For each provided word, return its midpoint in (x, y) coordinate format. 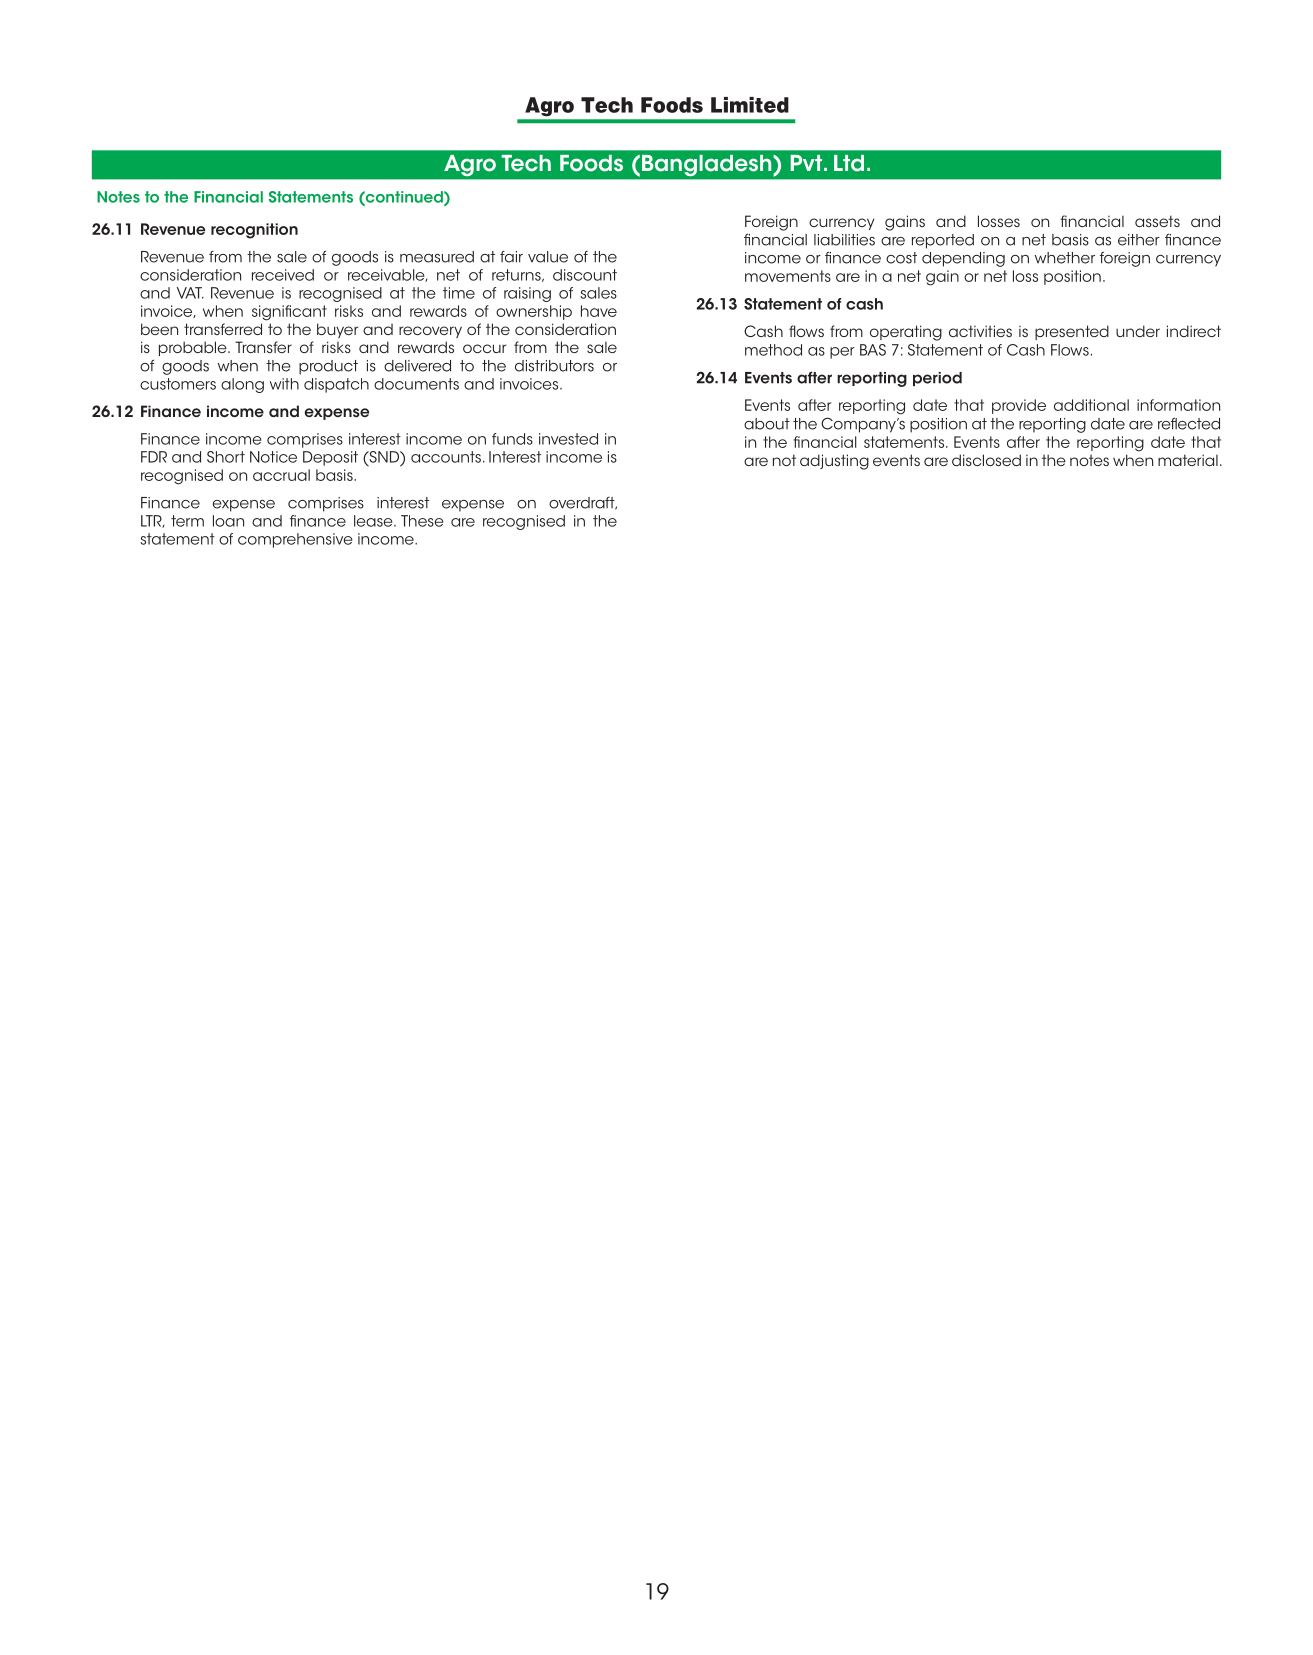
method (773, 350)
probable (194, 348)
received (283, 275)
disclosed (986, 460)
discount (585, 275)
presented (1072, 332)
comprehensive (295, 540)
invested (568, 439)
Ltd (849, 163)
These (422, 521)
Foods (591, 163)
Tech (526, 163)
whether (1065, 258)
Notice (273, 457)
